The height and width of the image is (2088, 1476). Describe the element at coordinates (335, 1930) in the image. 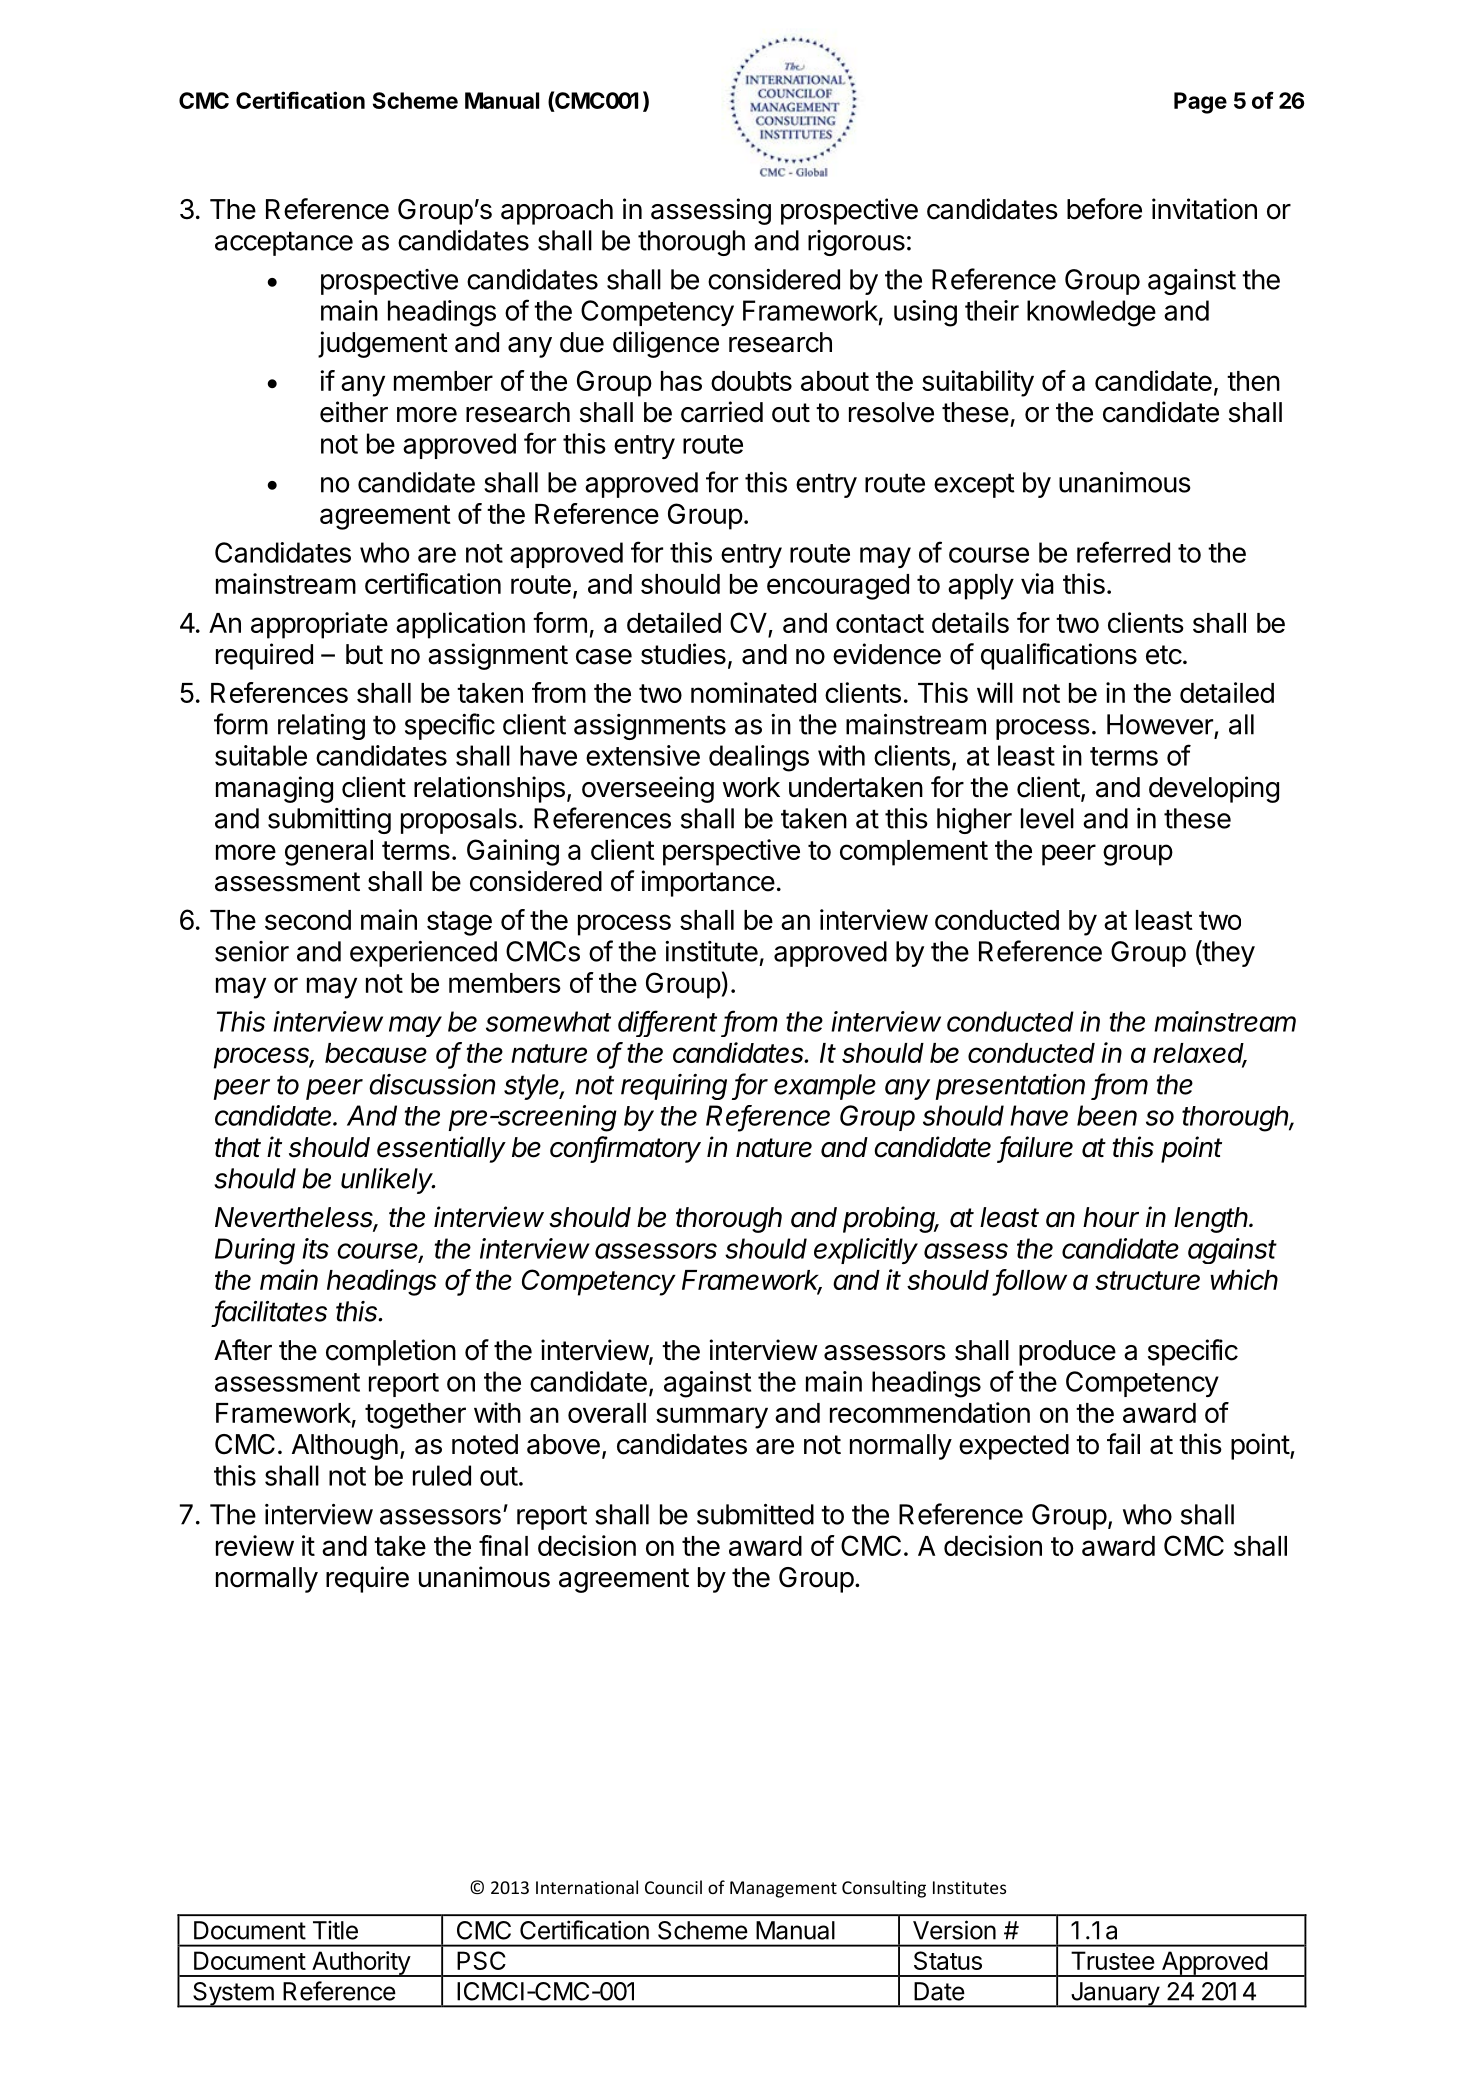

I see `Title` at that location.
